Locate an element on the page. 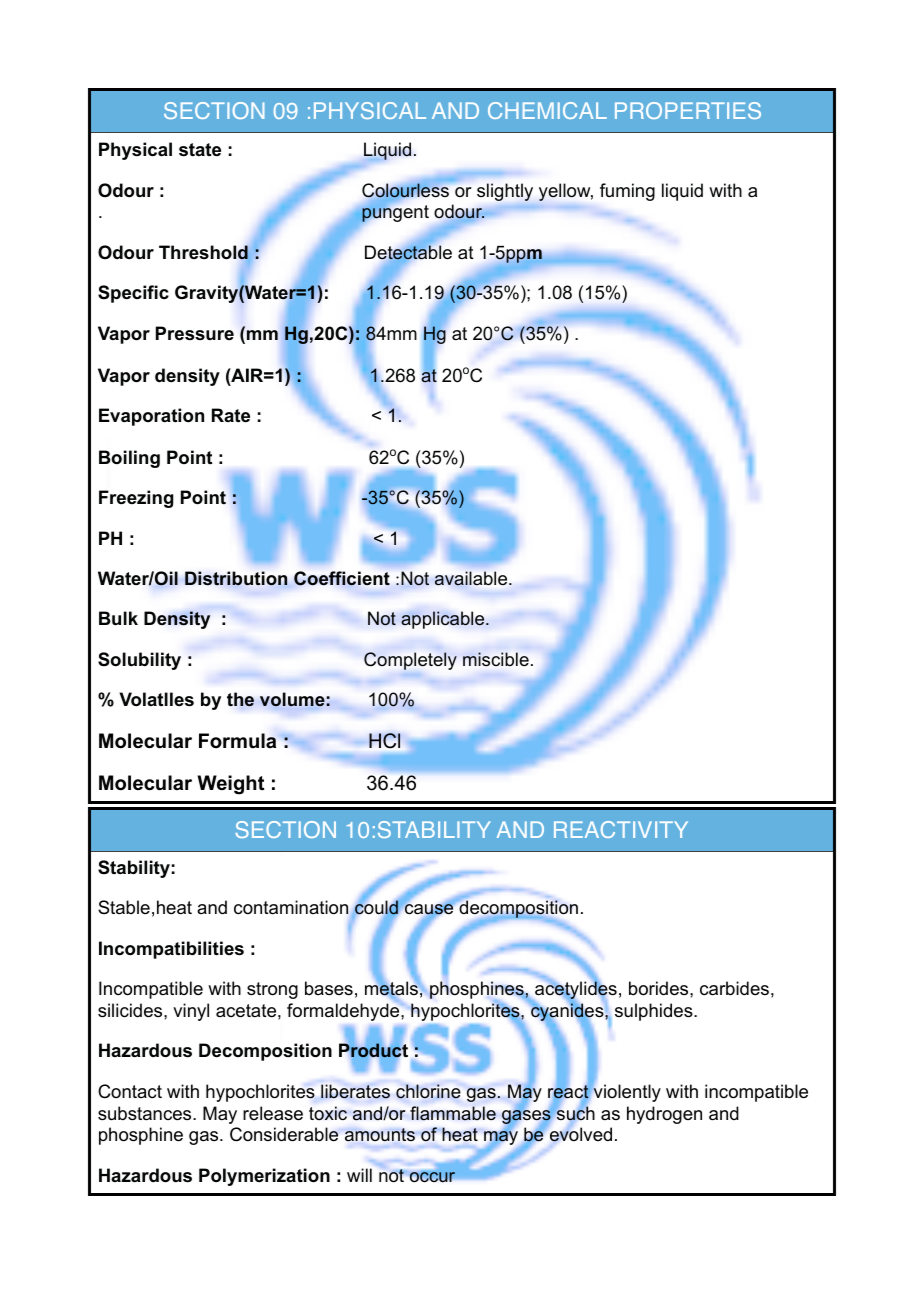  Freezing is located at coordinates (136, 499).
